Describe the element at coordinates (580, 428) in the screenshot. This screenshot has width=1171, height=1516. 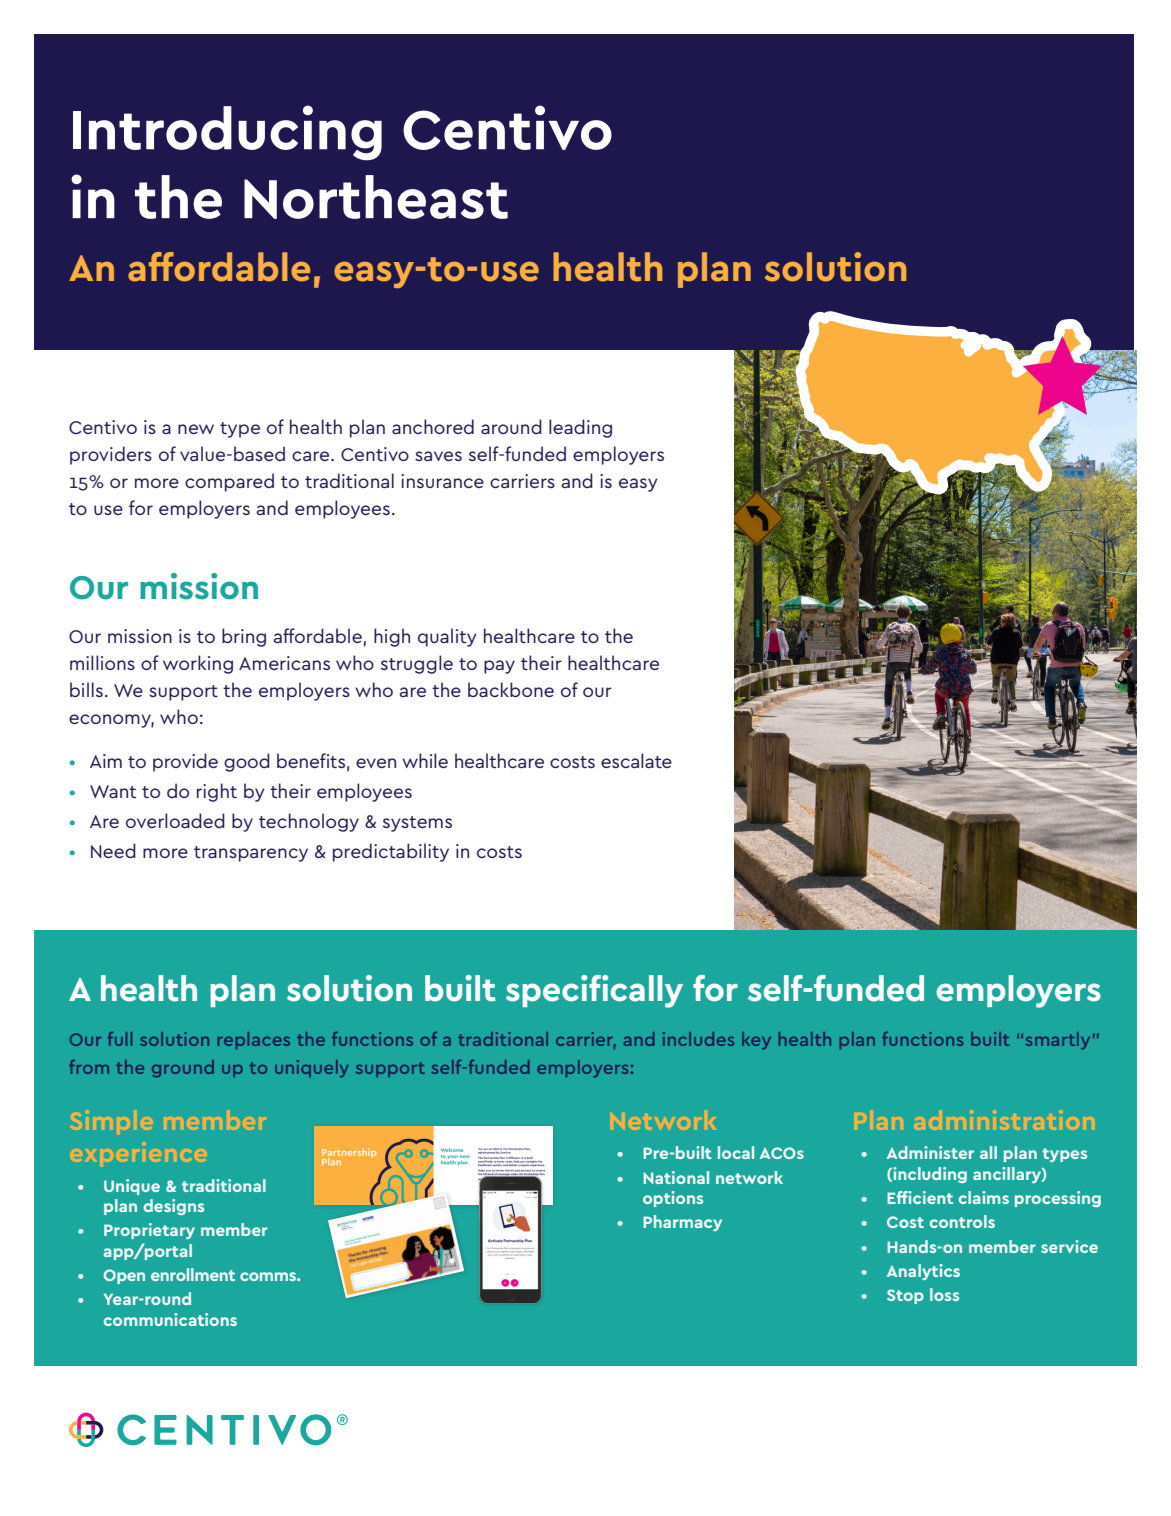
I see `leading` at that location.
